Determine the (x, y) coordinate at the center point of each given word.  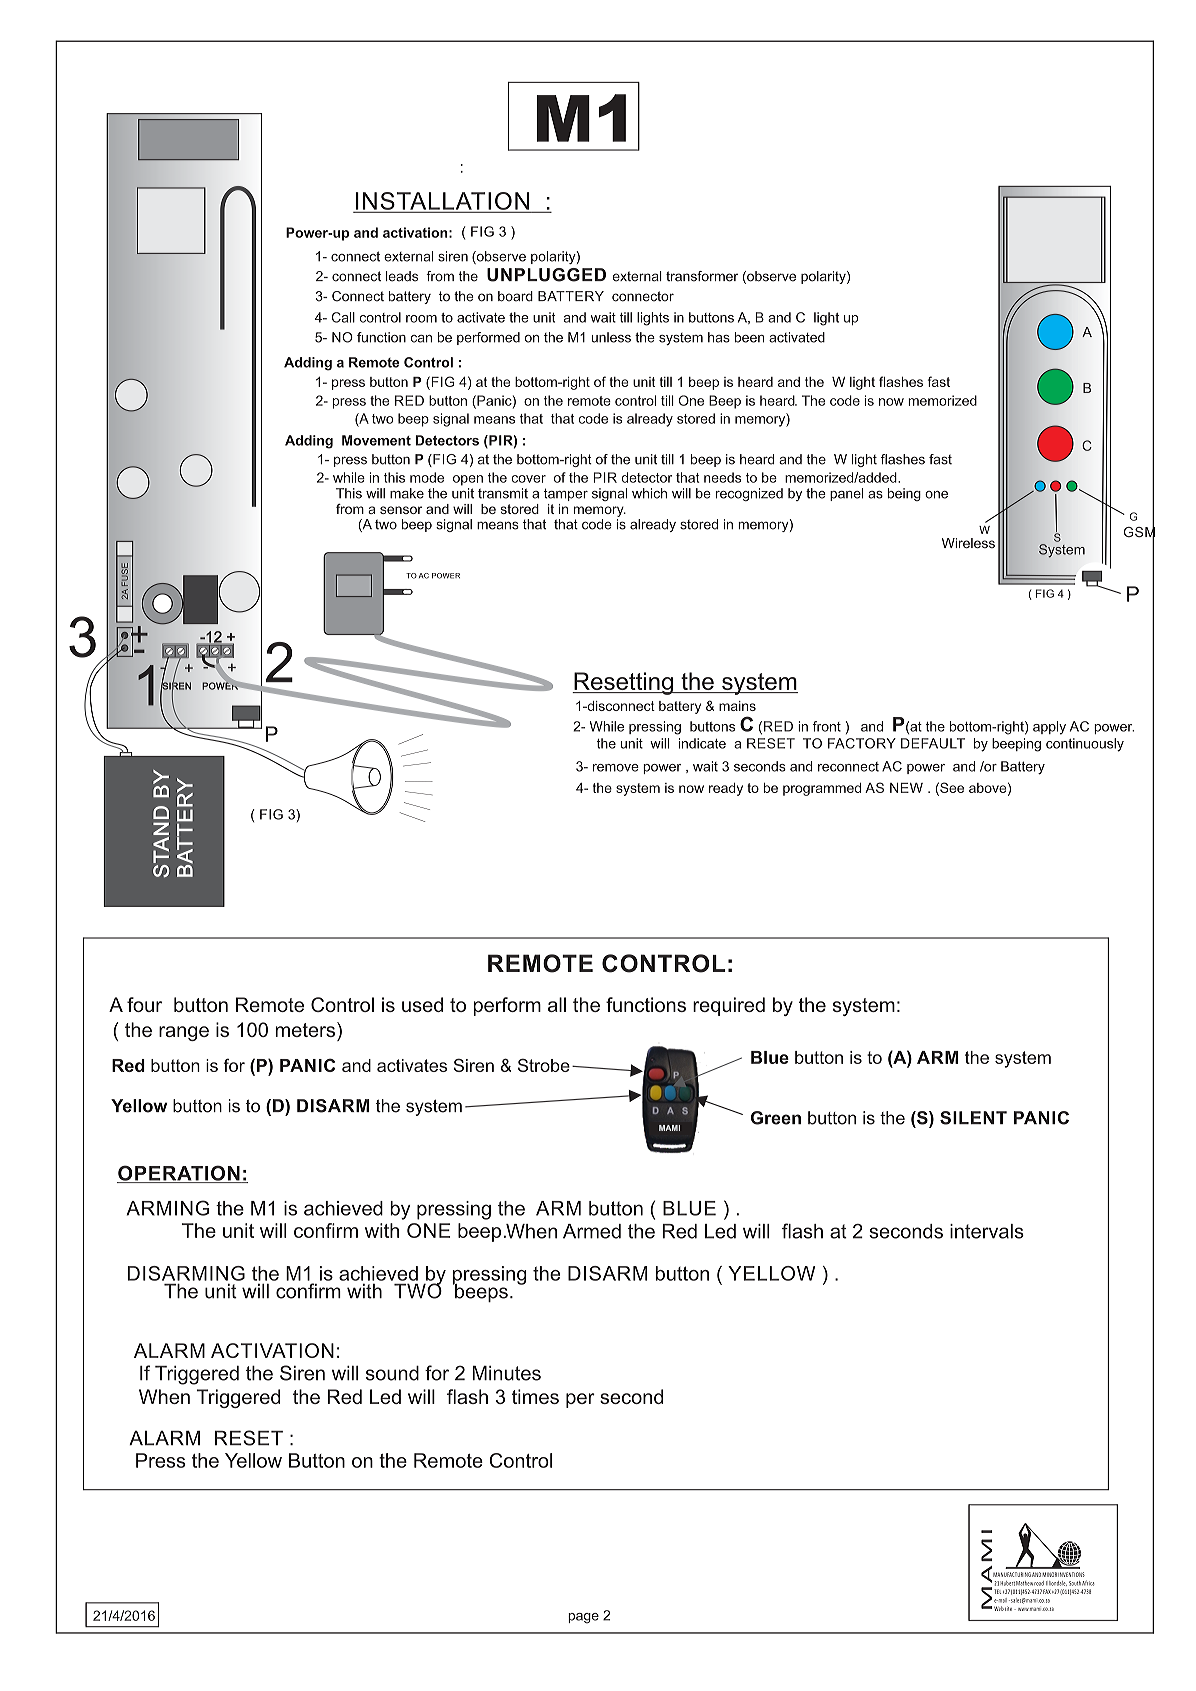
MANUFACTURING (1012, 1574)
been (750, 337)
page (583, 1618)
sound (392, 1373)
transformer (702, 276)
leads (402, 276)
